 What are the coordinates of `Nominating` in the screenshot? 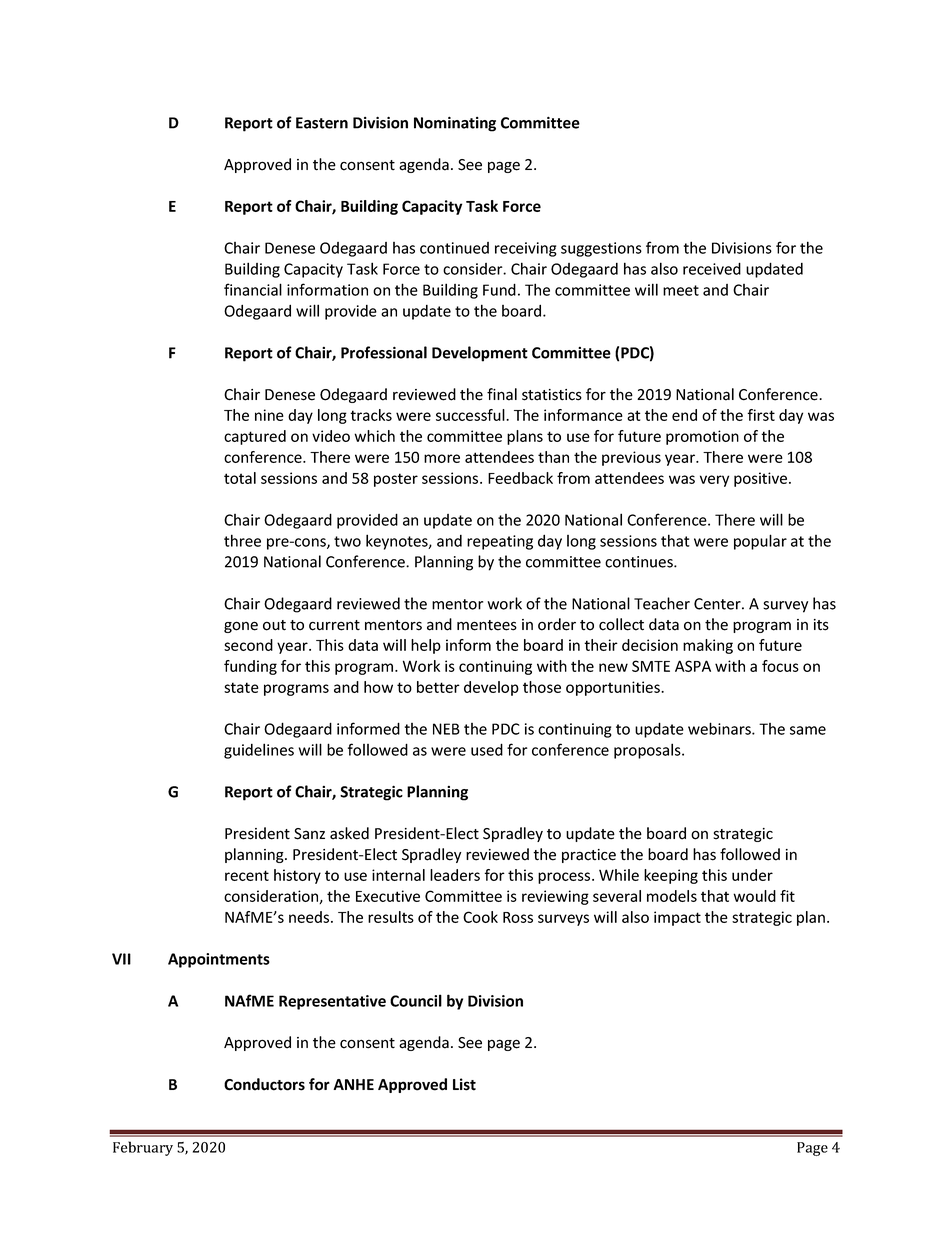 It's located at (455, 124).
